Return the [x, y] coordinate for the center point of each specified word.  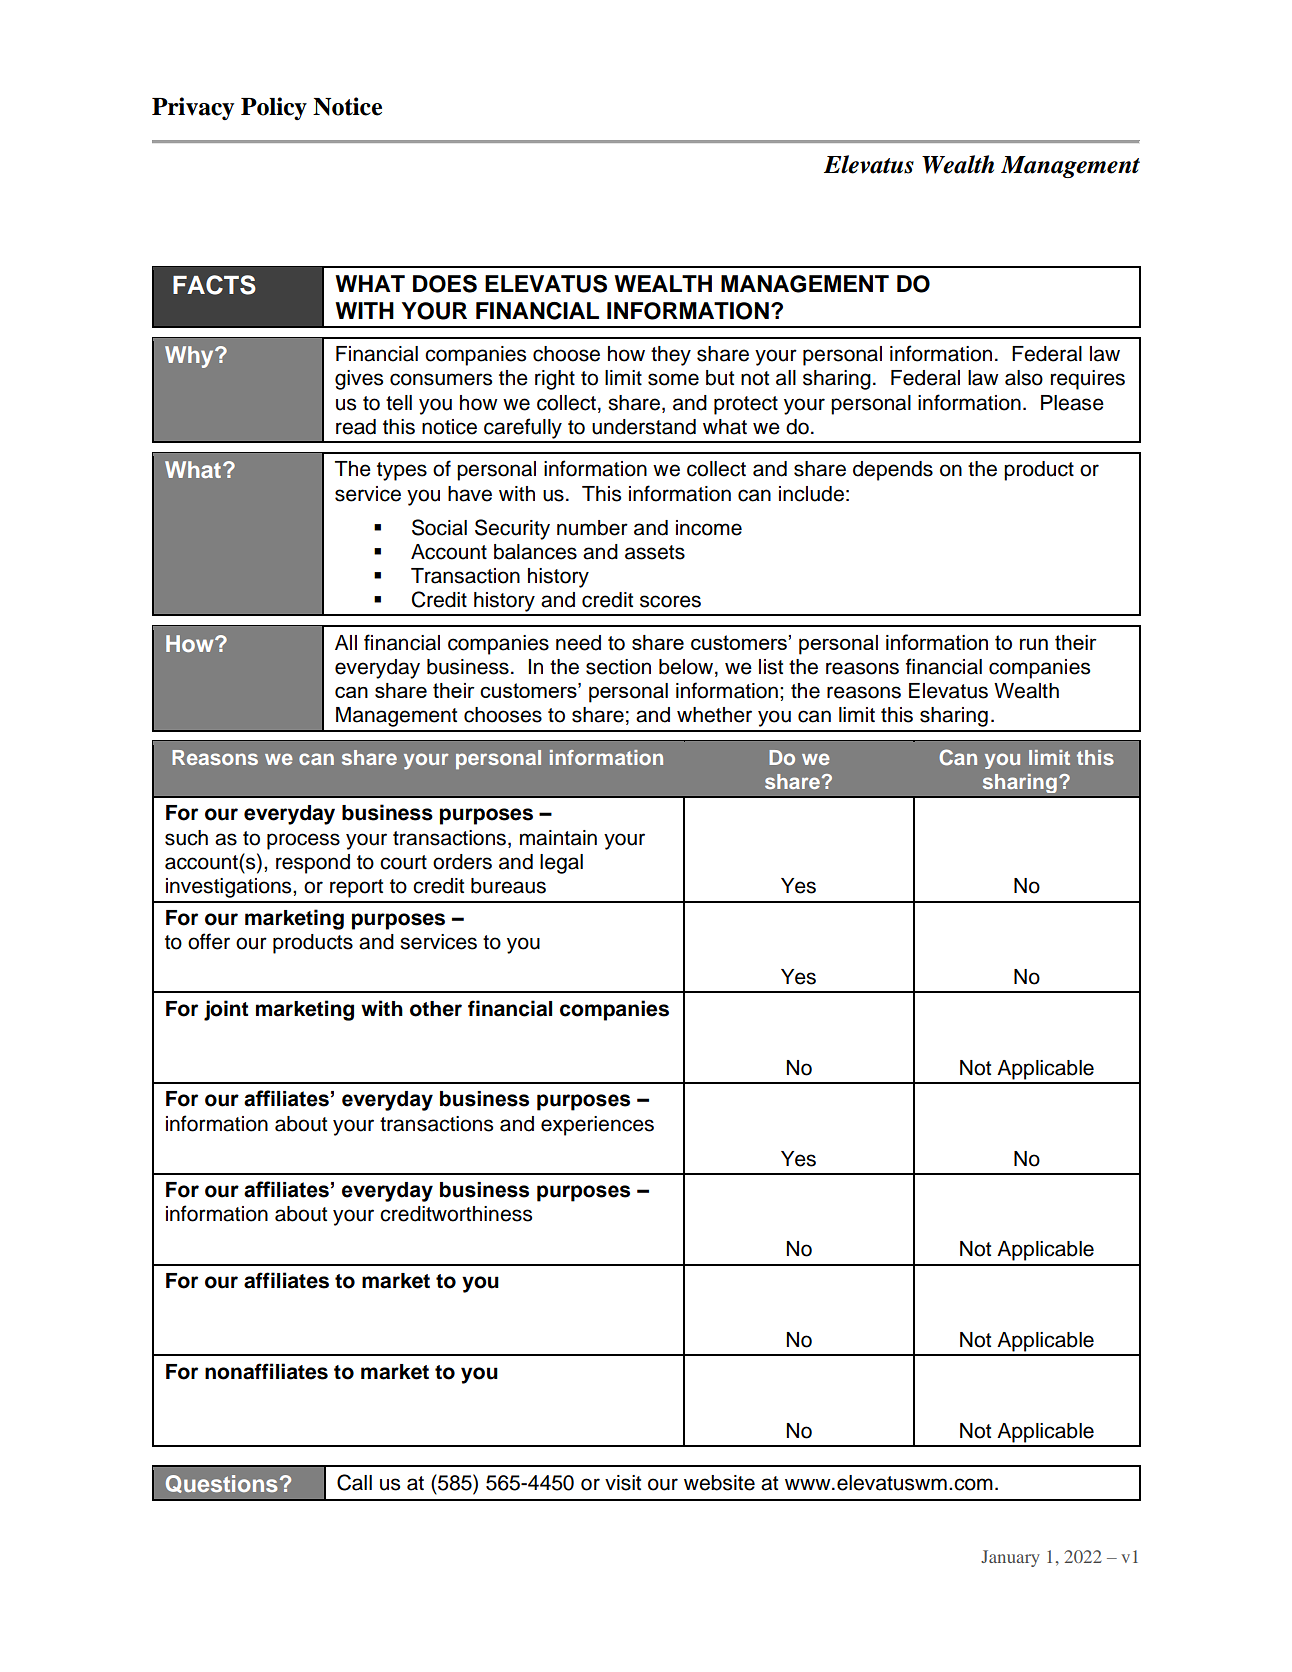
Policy [274, 108]
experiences [597, 1126]
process [303, 841]
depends [893, 471]
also [1024, 378]
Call [354, 1482]
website [719, 1483]
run [1034, 644]
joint [226, 1010]
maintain [558, 838]
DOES [445, 284]
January [1010, 1558]
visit [623, 1483]
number [592, 528]
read [356, 427]
